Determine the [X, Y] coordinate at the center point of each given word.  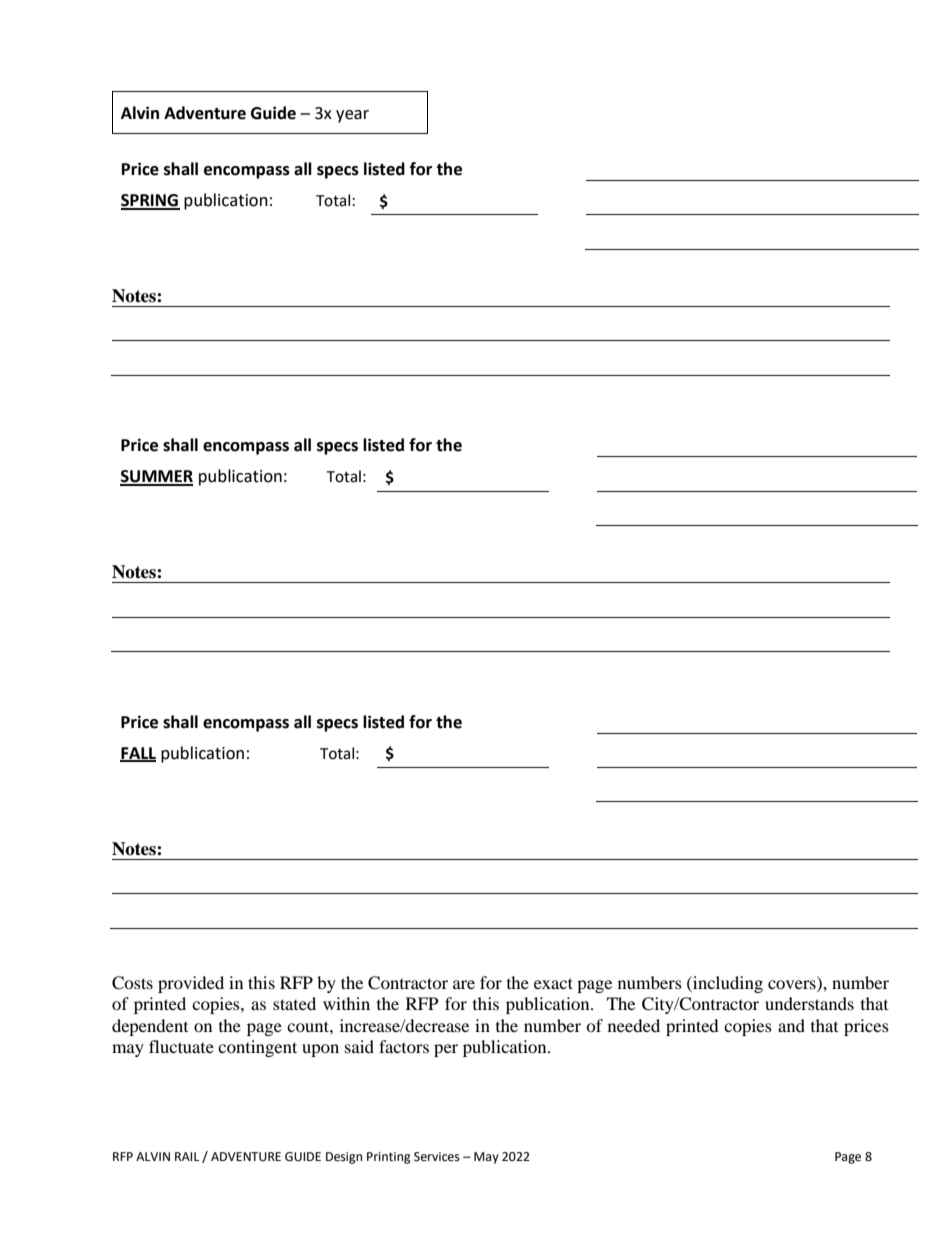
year [352, 116]
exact [553, 983]
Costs [132, 983]
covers [793, 986]
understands [809, 1003]
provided [191, 984]
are [464, 984]
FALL [138, 754]
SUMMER [156, 477]
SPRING [150, 201]
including [727, 984]
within [346, 1003]
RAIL [187, 1156]
